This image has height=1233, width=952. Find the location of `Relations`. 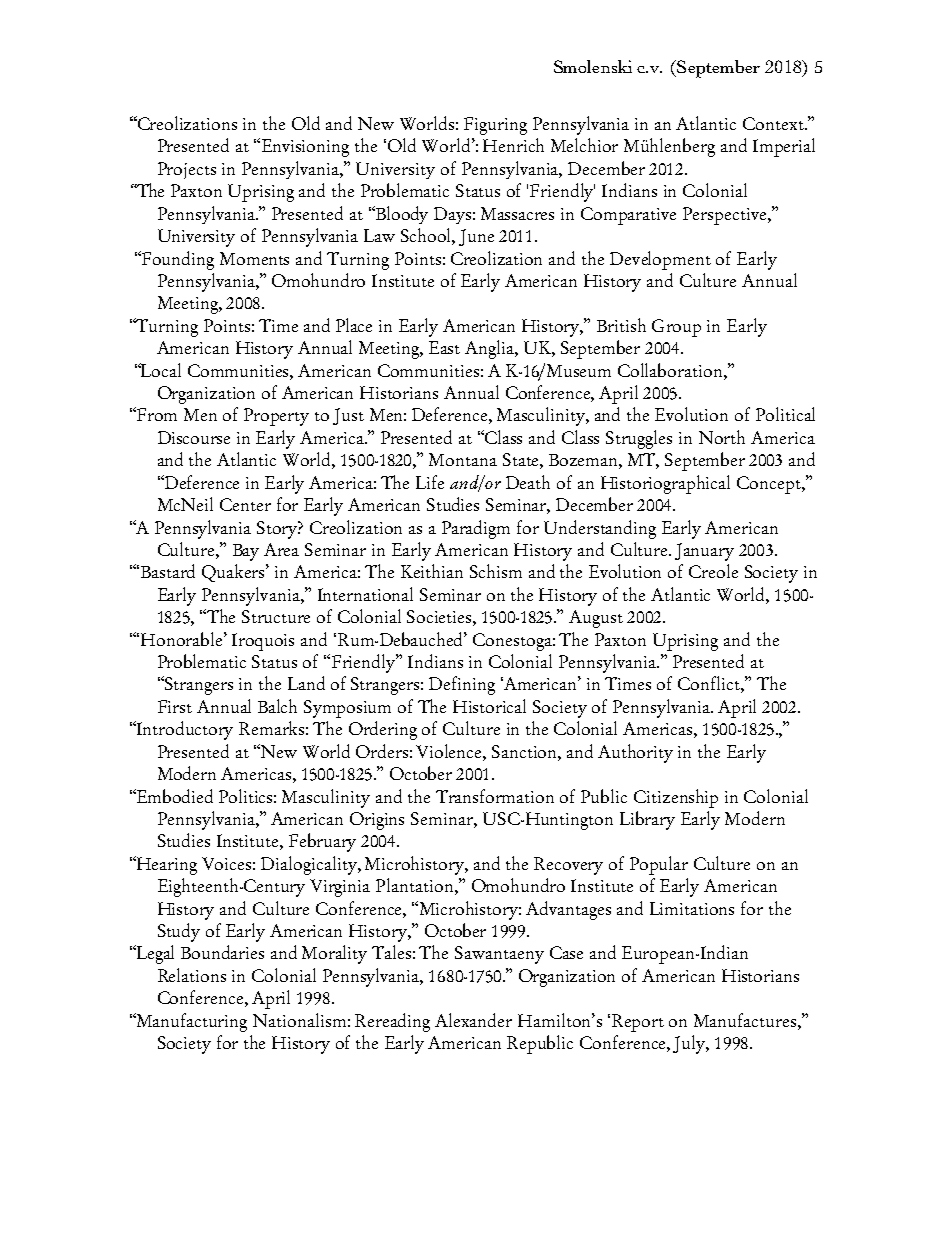

Relations is located at coordinates (192, 975).
